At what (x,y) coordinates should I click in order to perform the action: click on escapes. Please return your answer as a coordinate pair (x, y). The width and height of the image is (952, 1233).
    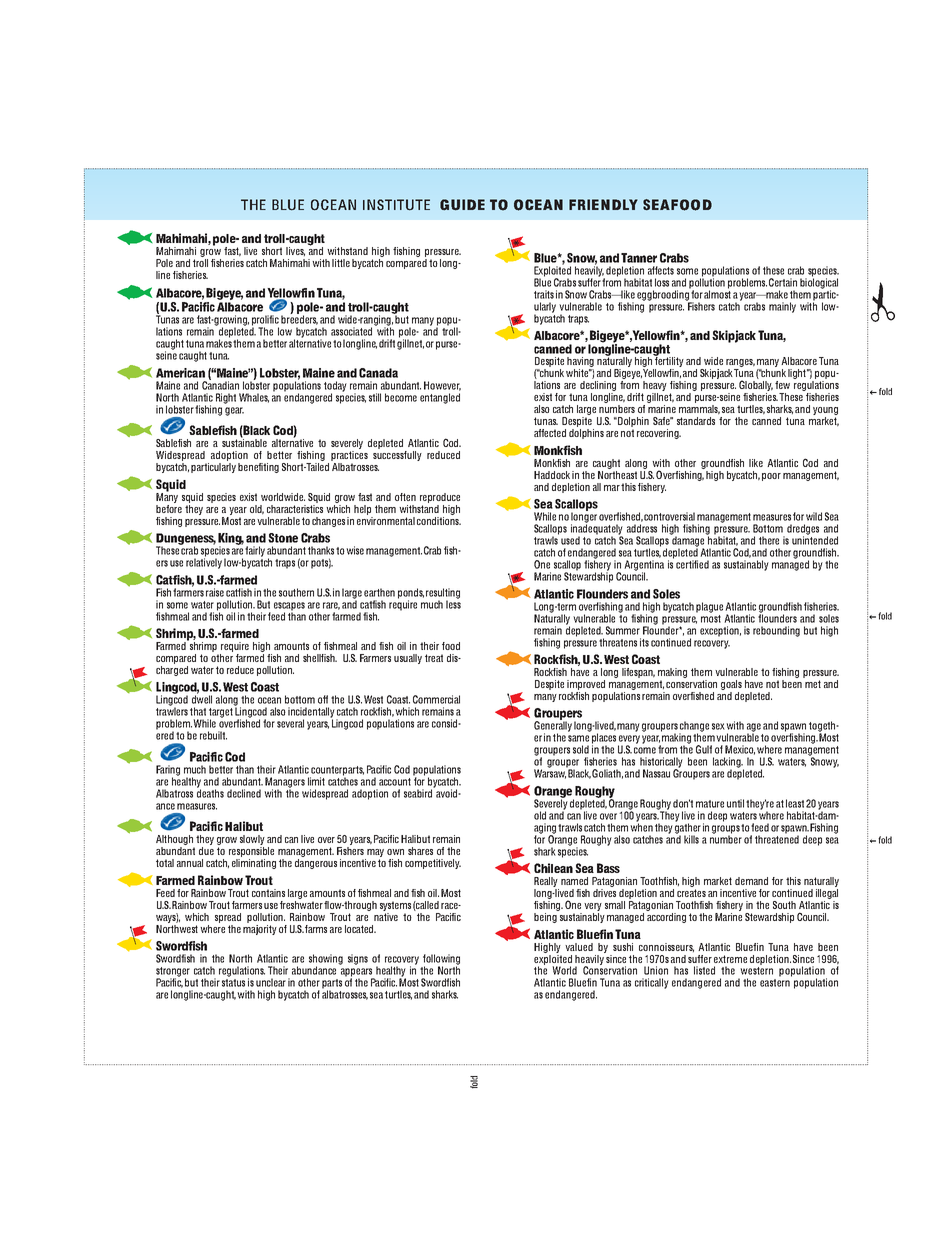
    Looking at the image, I should click on (289, 607).
